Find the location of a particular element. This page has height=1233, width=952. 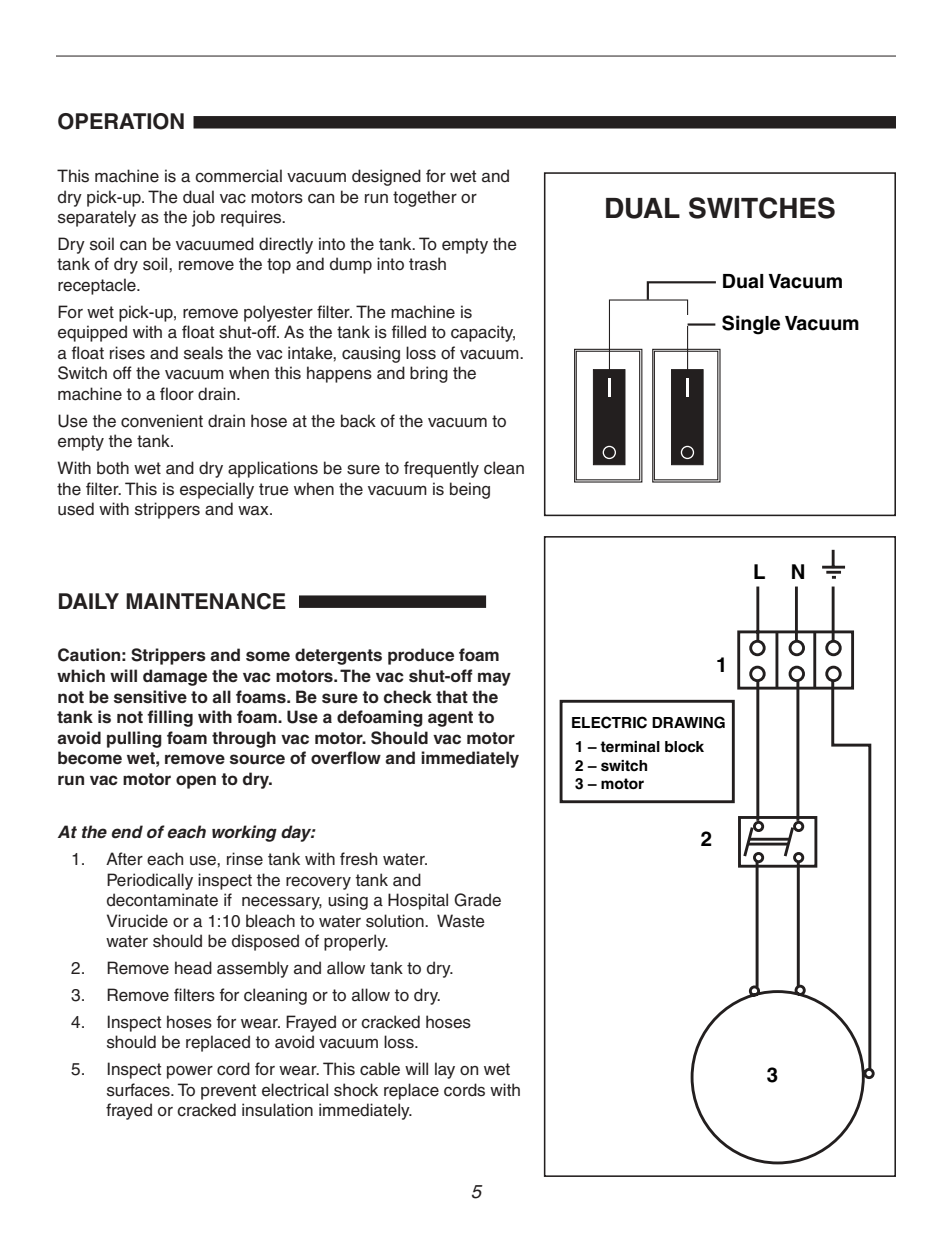

cable is located at coordinates (380, 1069).
